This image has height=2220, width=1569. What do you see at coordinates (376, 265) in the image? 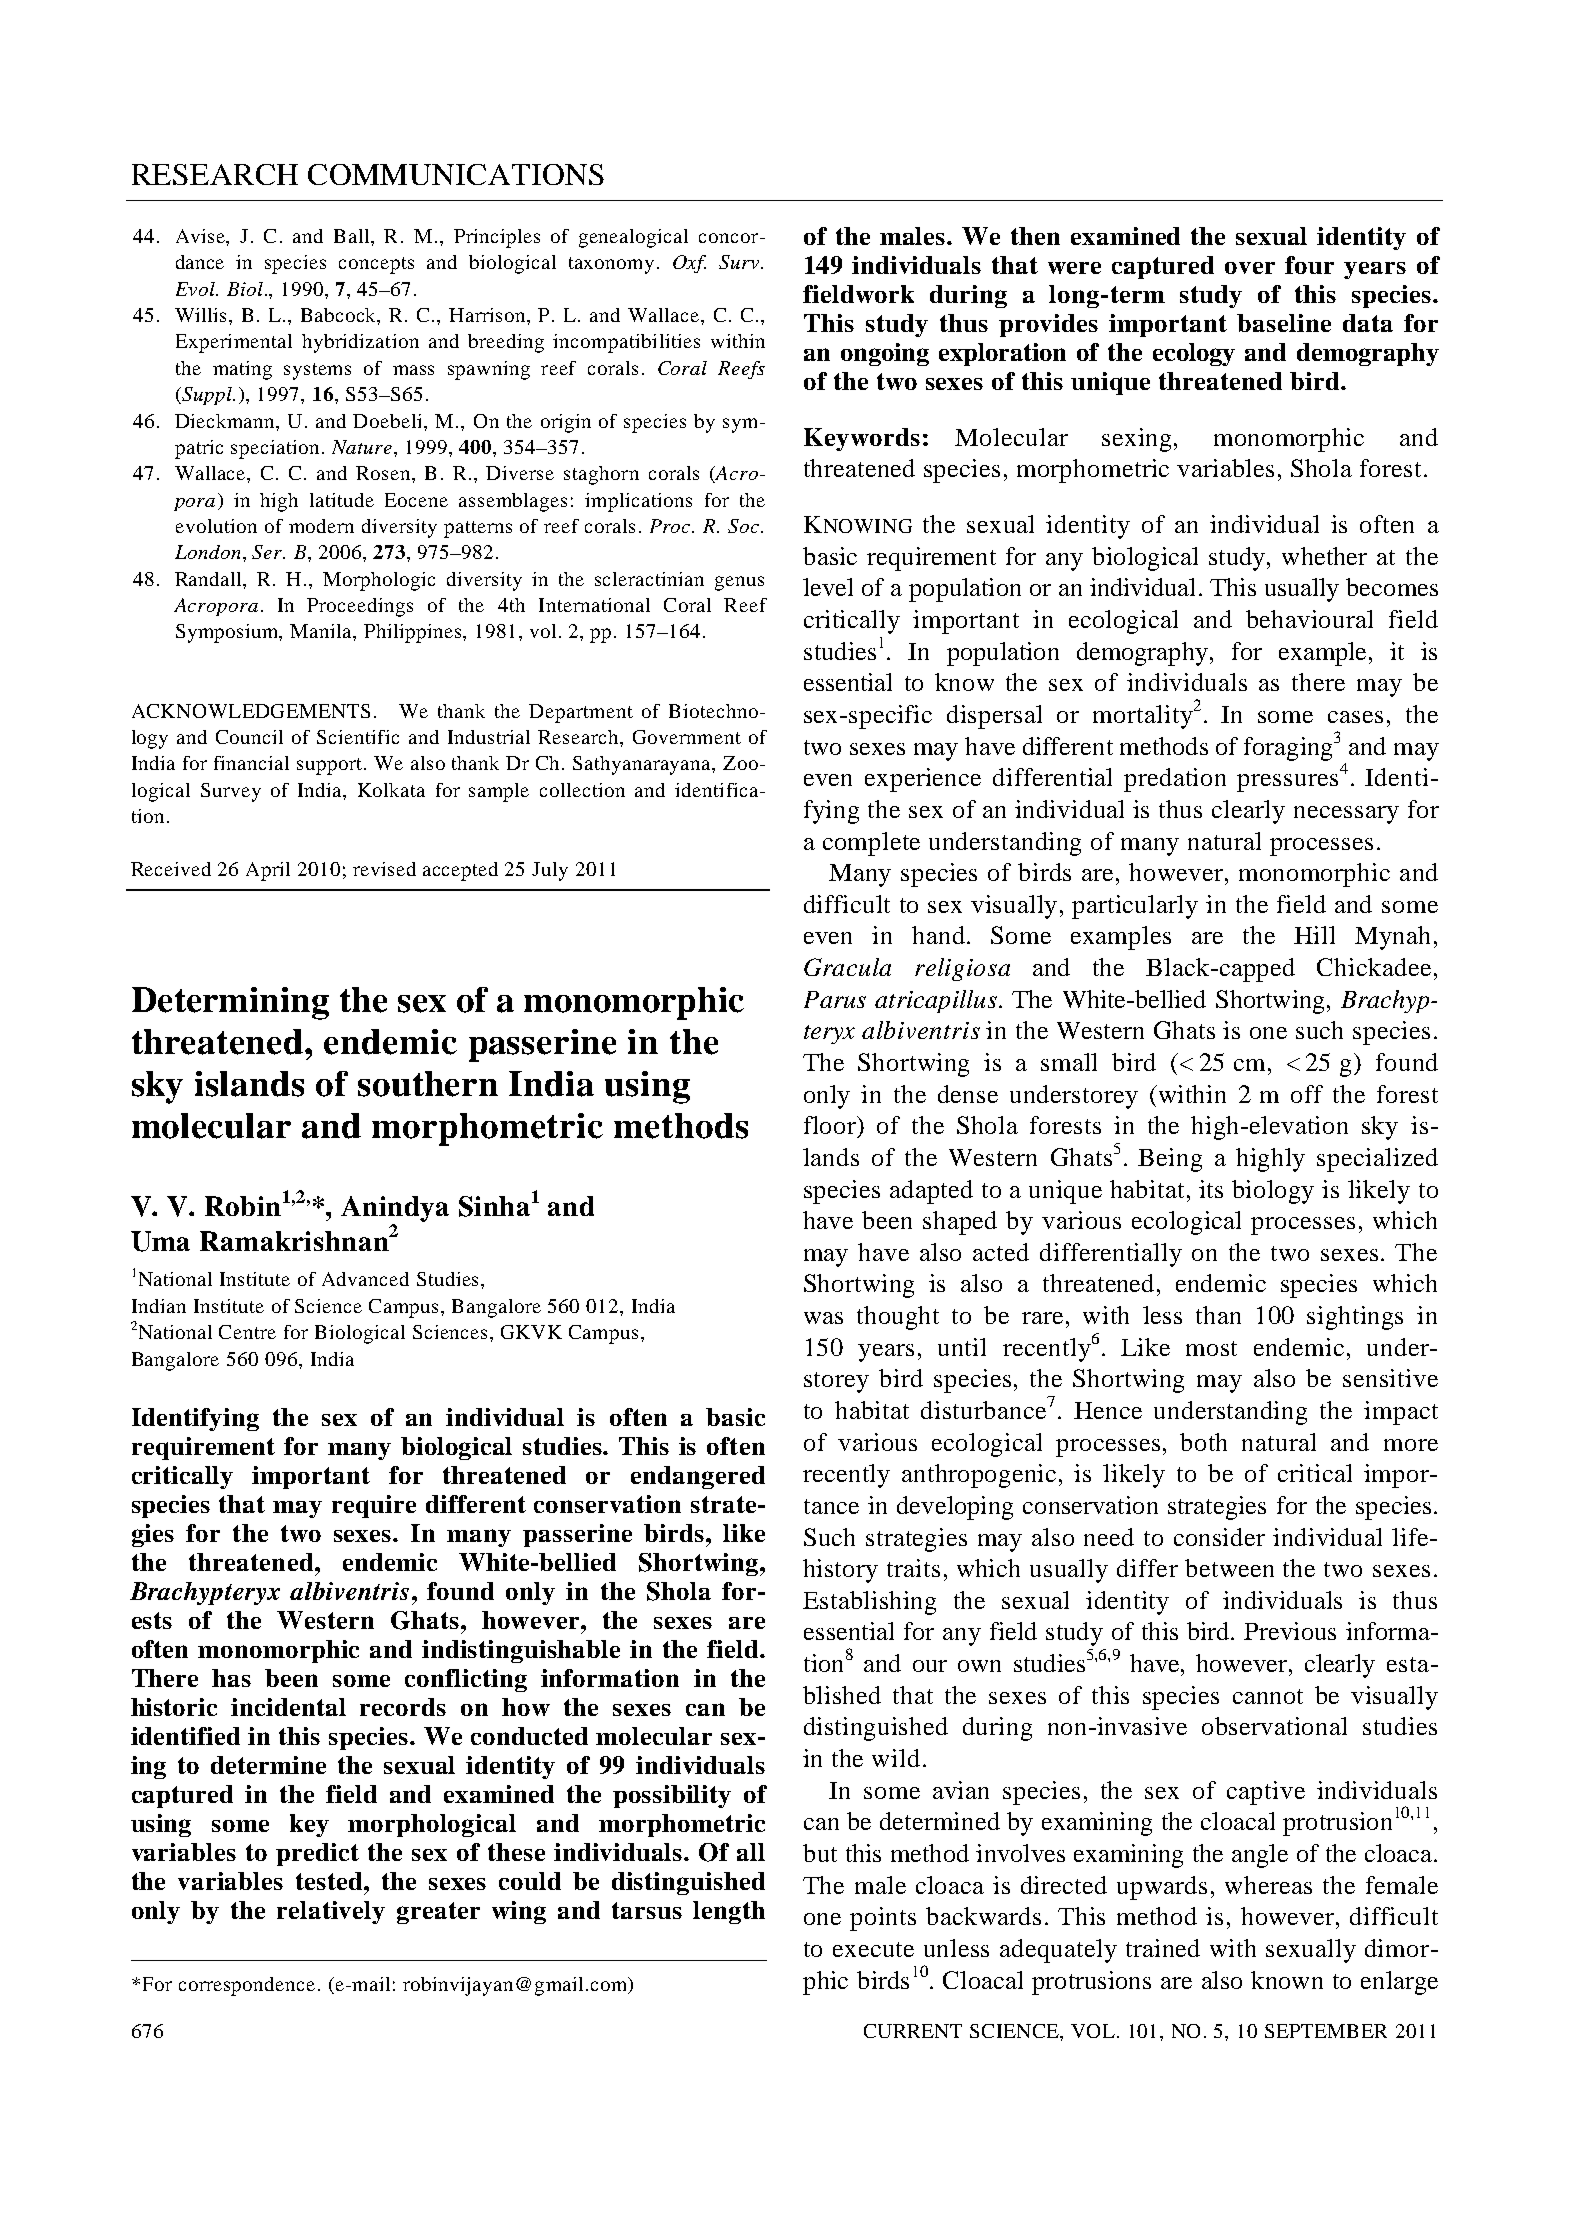
I see `concepts` at bounding box center [376, 265].
